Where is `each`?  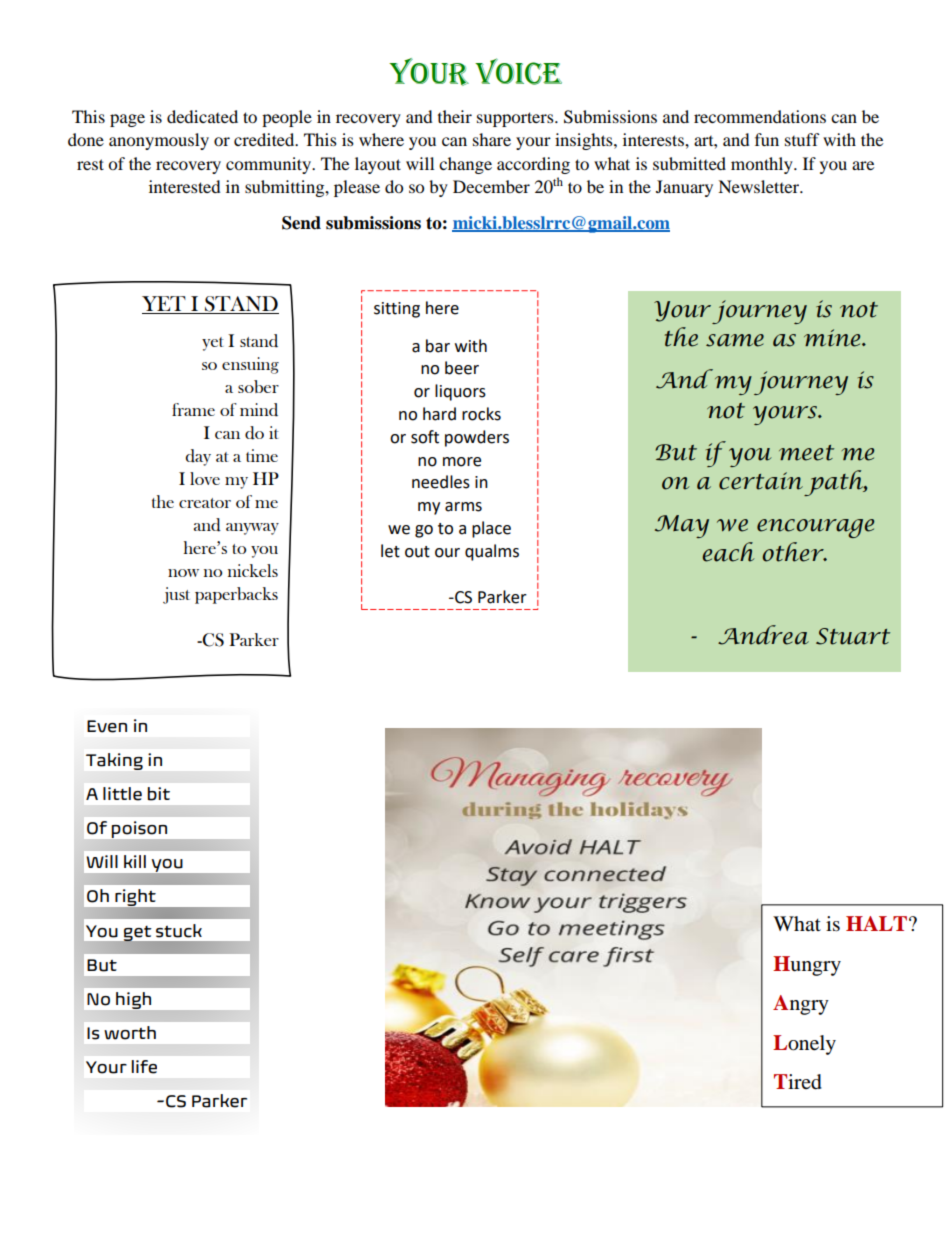
each is located at coordinates (728, 552).
